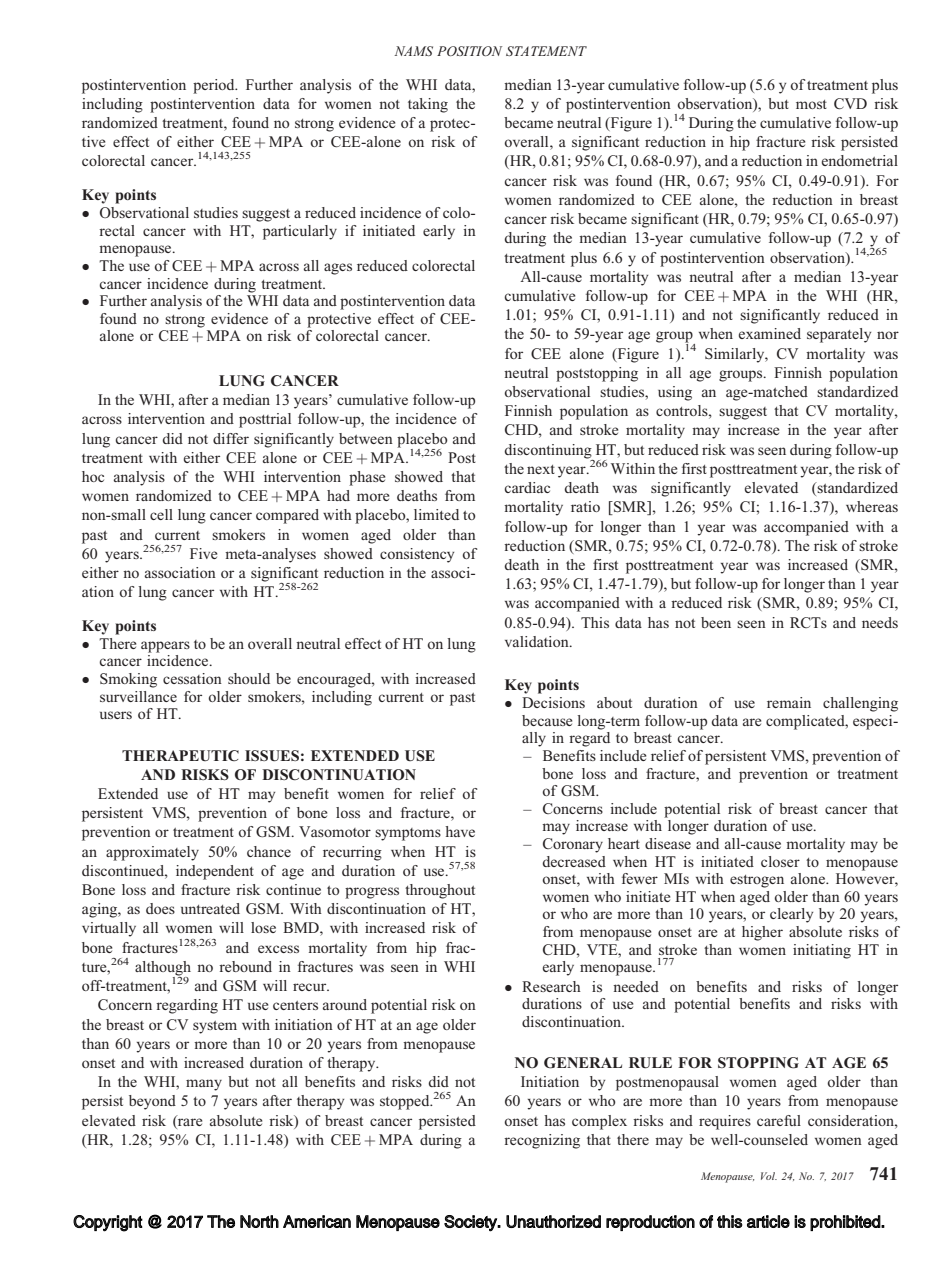 Image resolution: width=952 pixels, height=1266 pixels. What do you see at coordinates (231, 438) in the screenshot?
I see `differ` at bounding box center [231, 438].
